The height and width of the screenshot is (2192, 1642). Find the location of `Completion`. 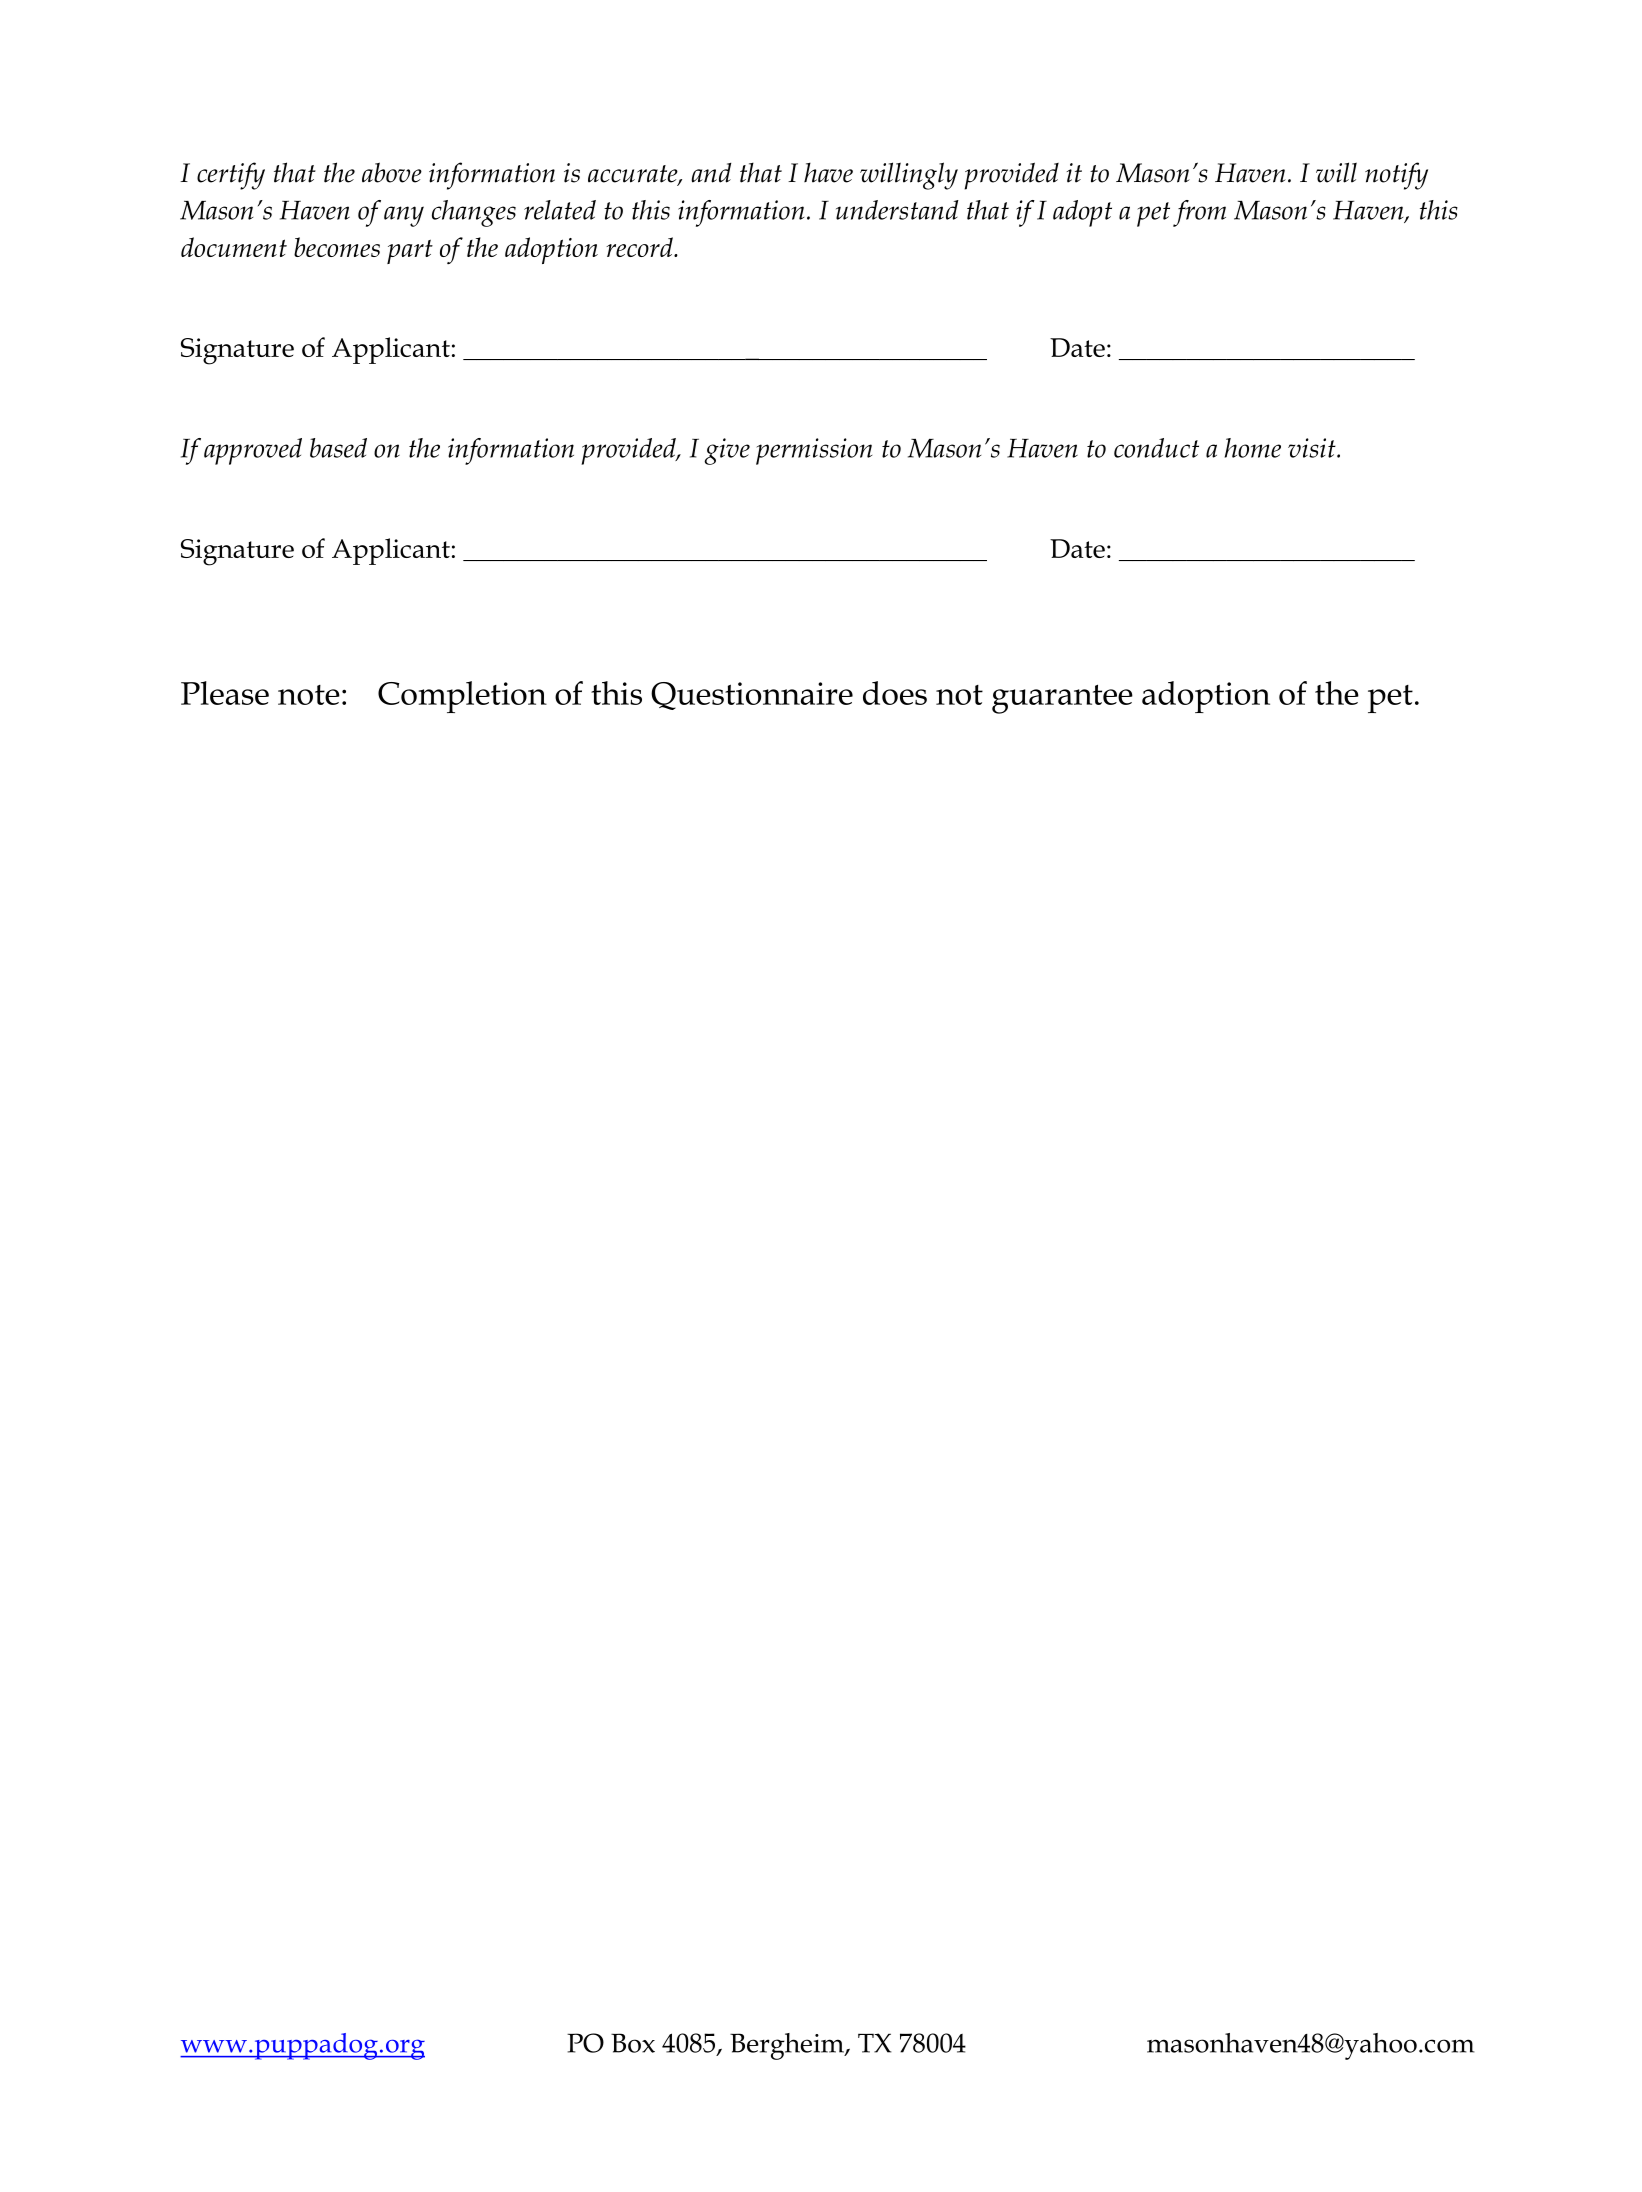

Completion is located at coordinates (462, 697).
